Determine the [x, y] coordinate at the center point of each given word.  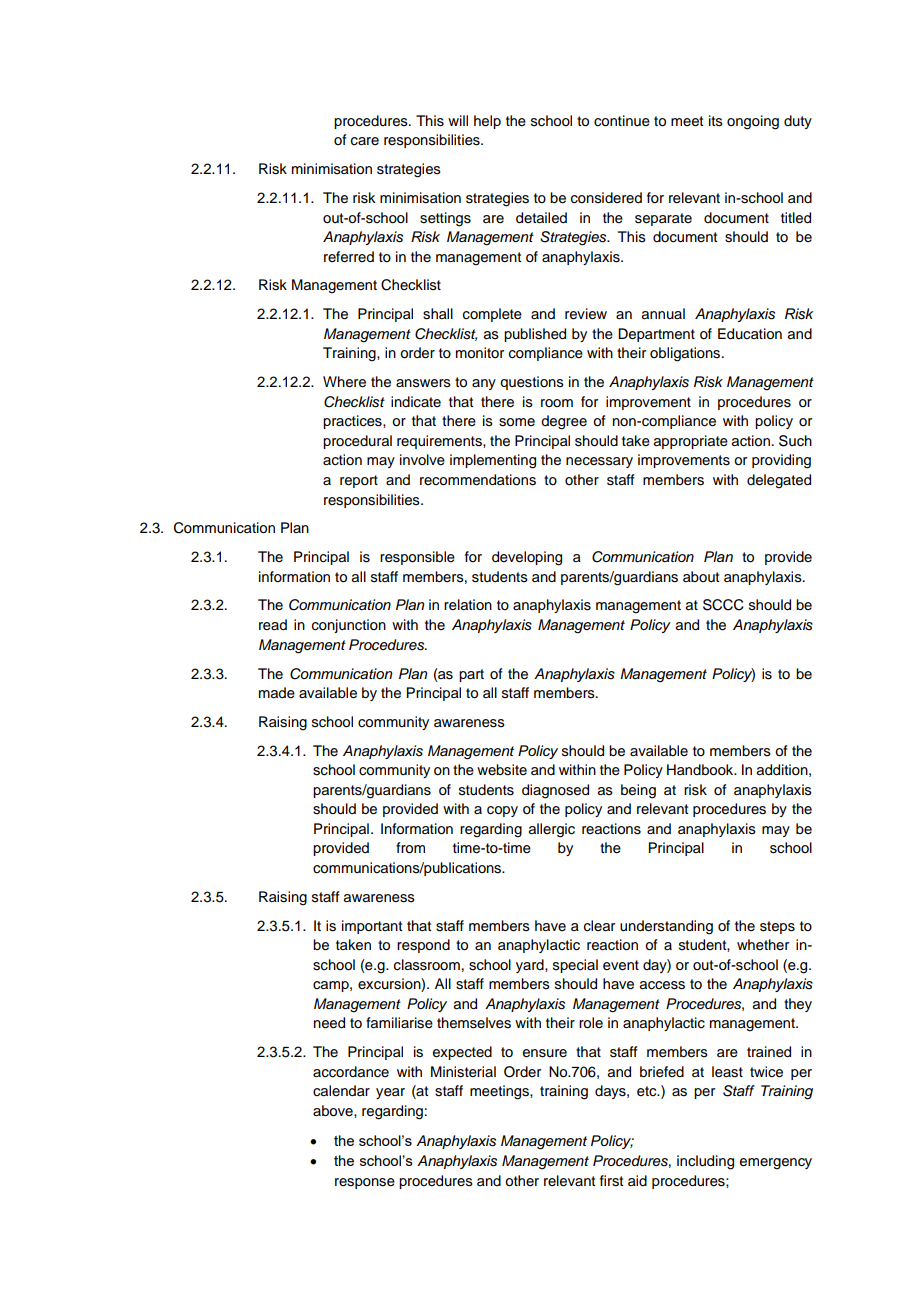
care [365, 141]
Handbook [701, 770]
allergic [552, 830]
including [705, 1162]
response [365, 1183]
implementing [493, 461]
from [410, 848]
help [487, 122]
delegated [779, 481]
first [611, 1181]
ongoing [753, 122]
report [359, 481]
